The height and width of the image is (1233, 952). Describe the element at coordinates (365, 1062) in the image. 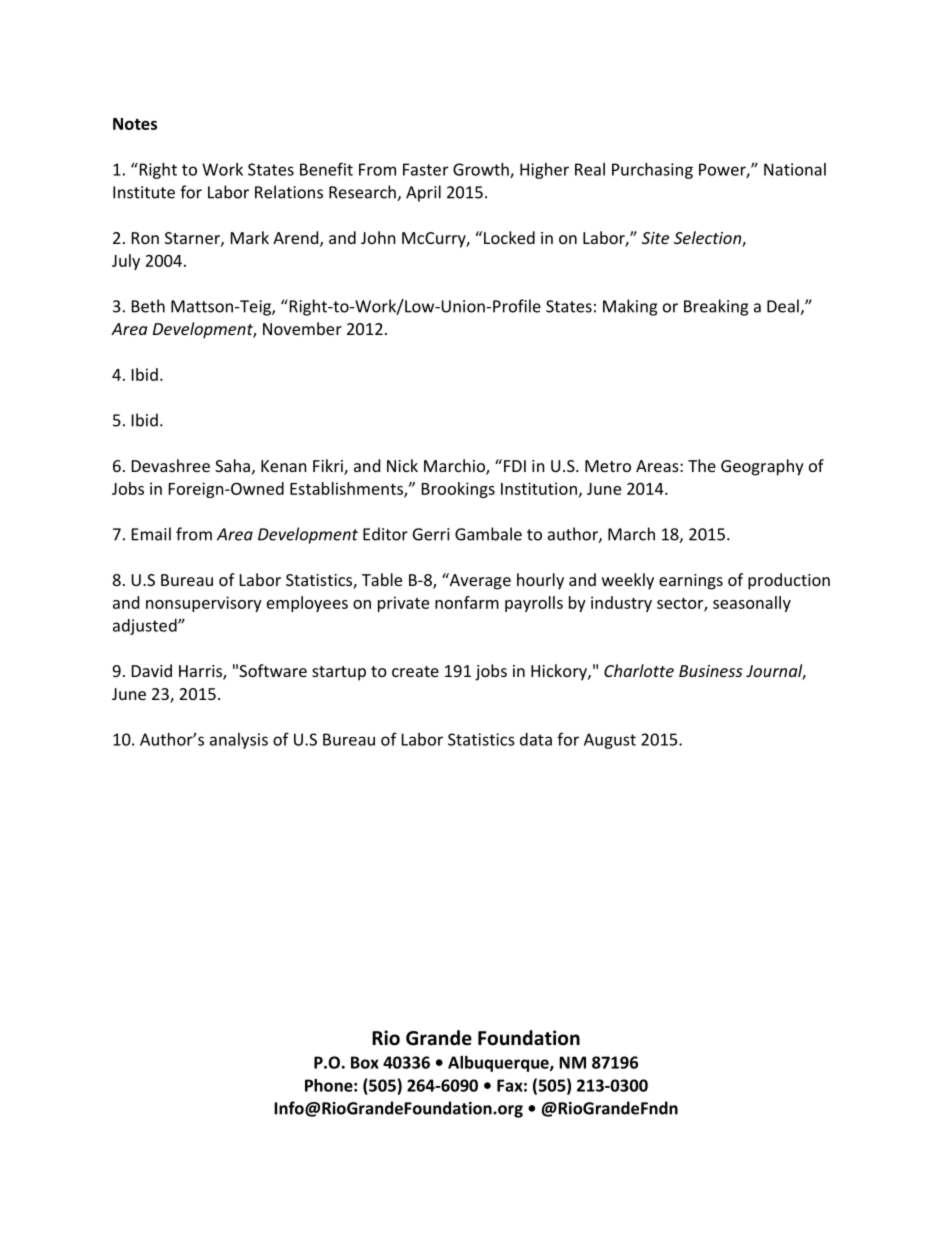

I see `Box` at that location.
